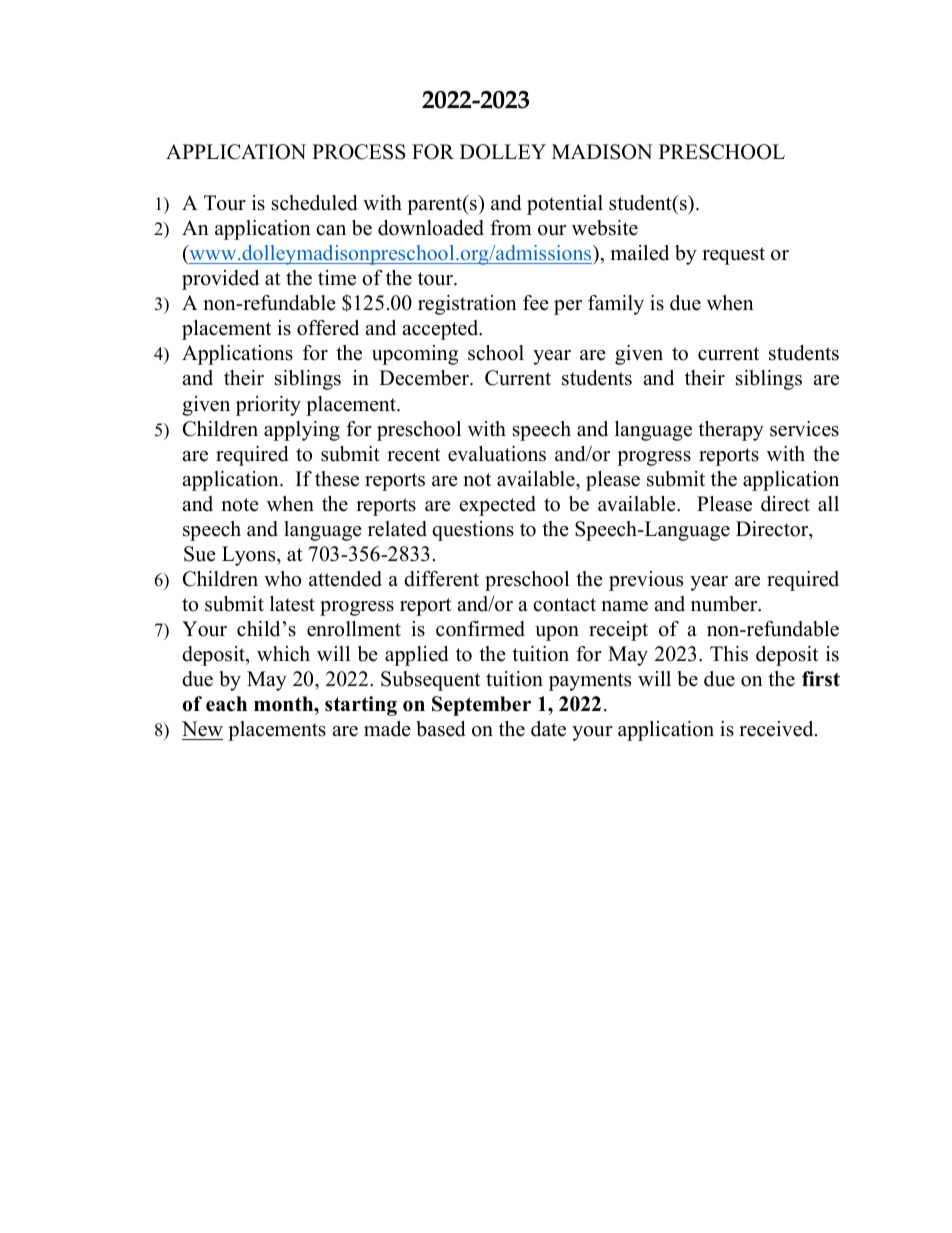  What do you see at coordinates (285, 704) in the screenshot?
I see `month` at bounding box center [285, 704].
